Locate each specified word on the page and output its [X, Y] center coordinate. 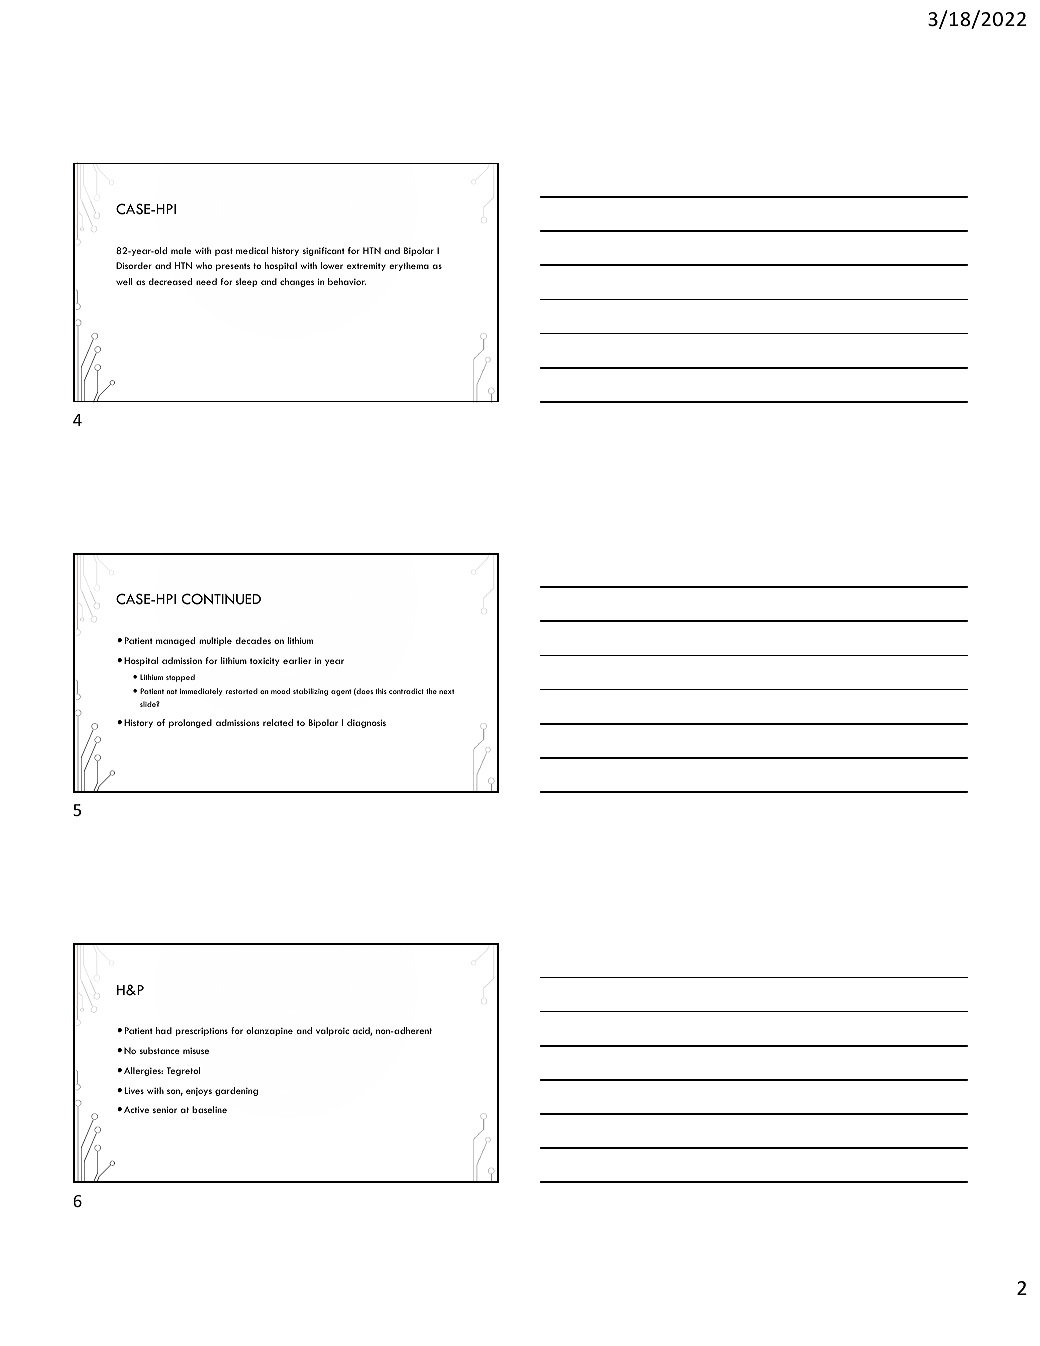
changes [297, 282]
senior [165, 1109]
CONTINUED [221, 599]
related [278, 722]
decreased [170, 281]
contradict [406, 691]
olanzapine [269, 1031]
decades [253, 640]
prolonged [190, 723]
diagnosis [366, 723]
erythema [409, 266]
